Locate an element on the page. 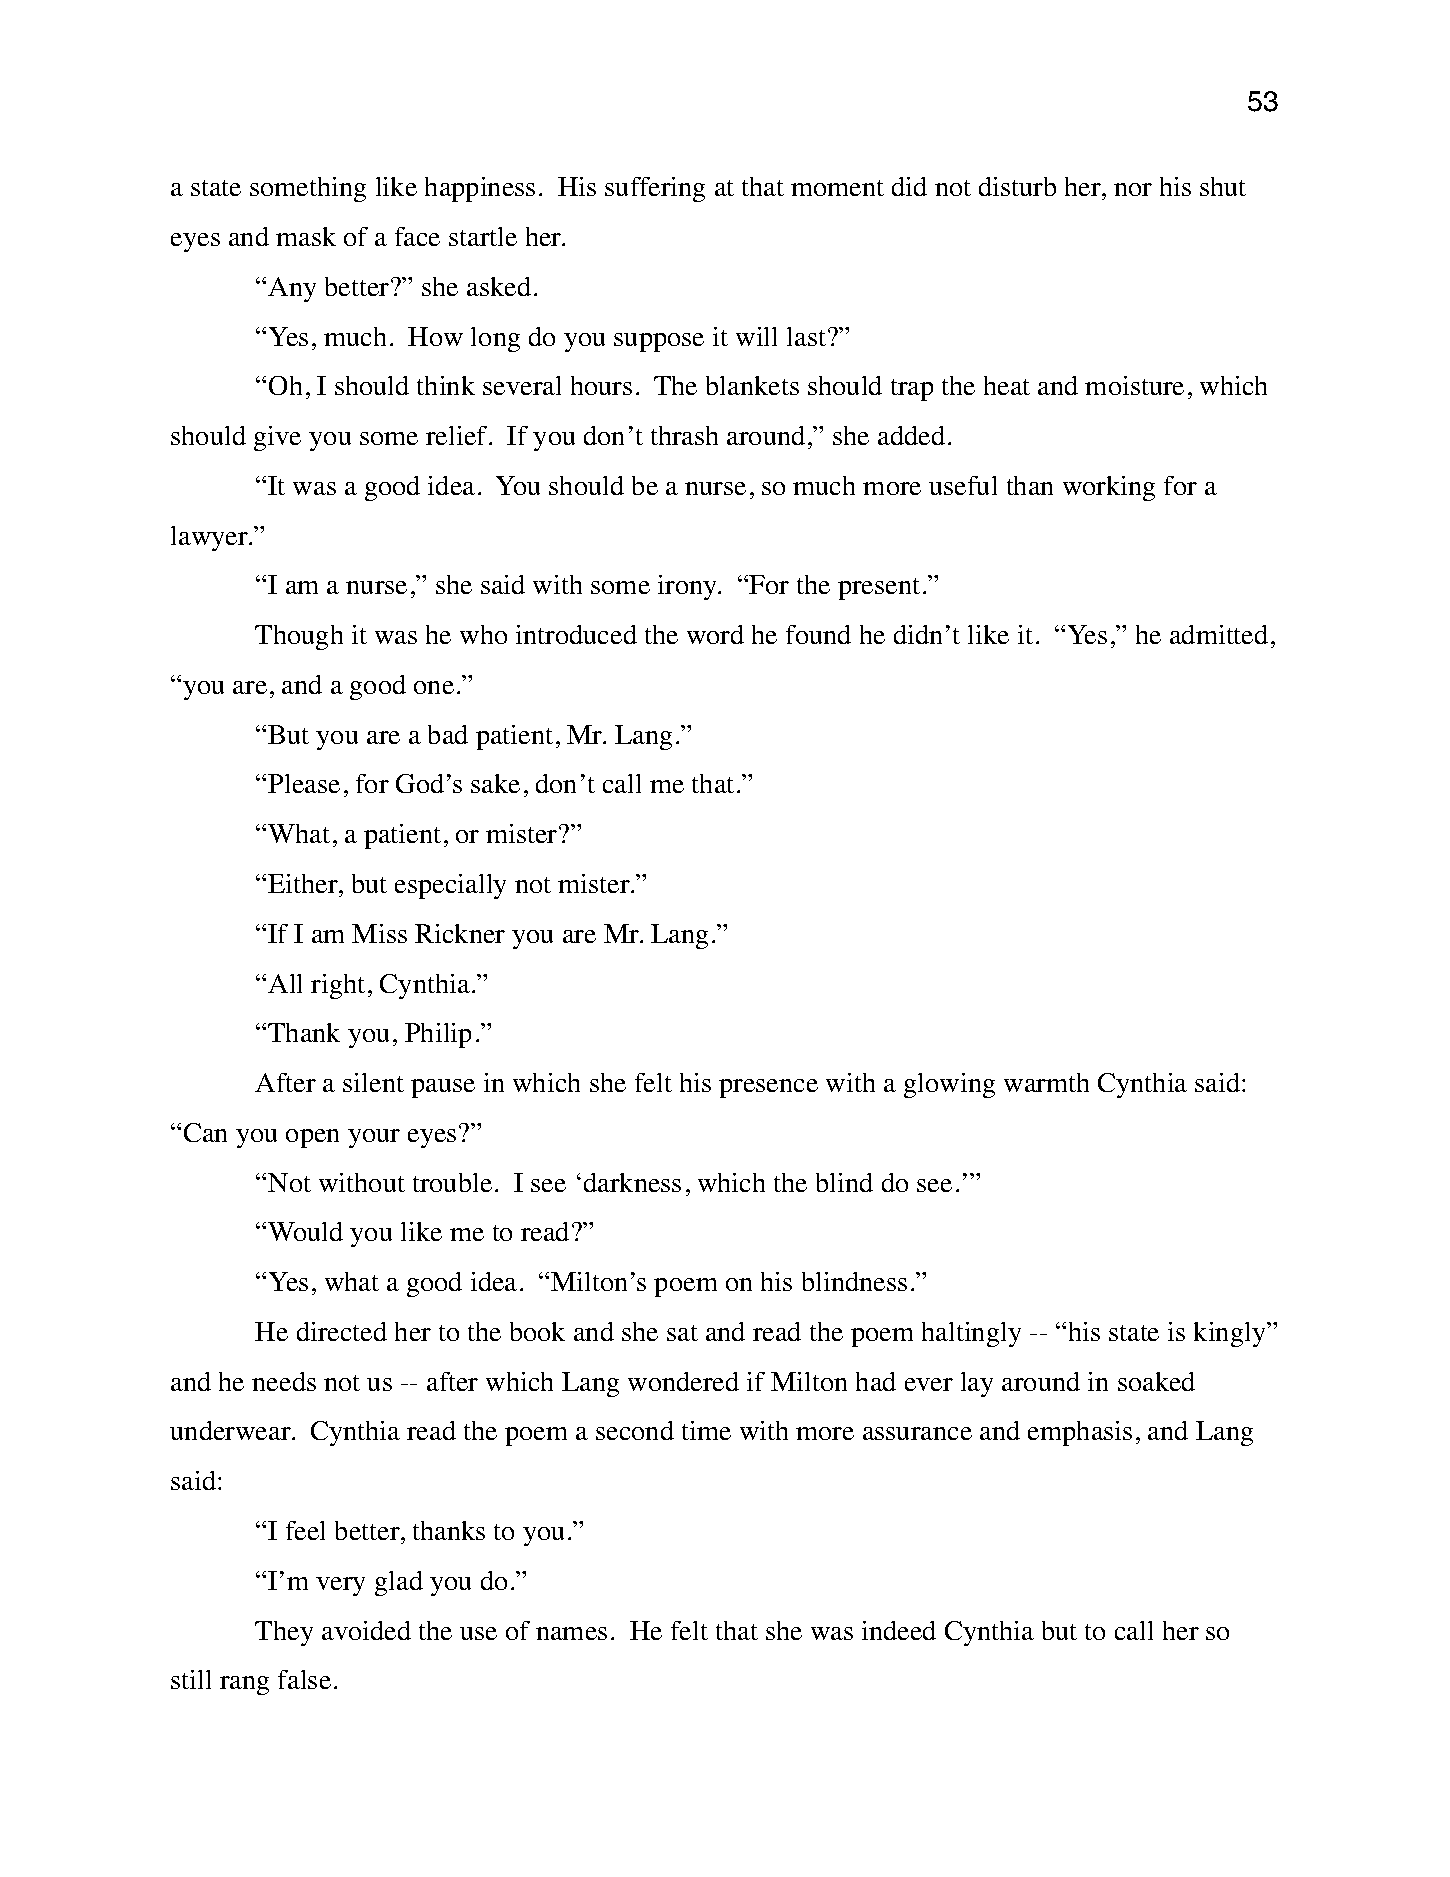 This page has height=1877, width=1450. Miss is located at coordinates (379, 933).
